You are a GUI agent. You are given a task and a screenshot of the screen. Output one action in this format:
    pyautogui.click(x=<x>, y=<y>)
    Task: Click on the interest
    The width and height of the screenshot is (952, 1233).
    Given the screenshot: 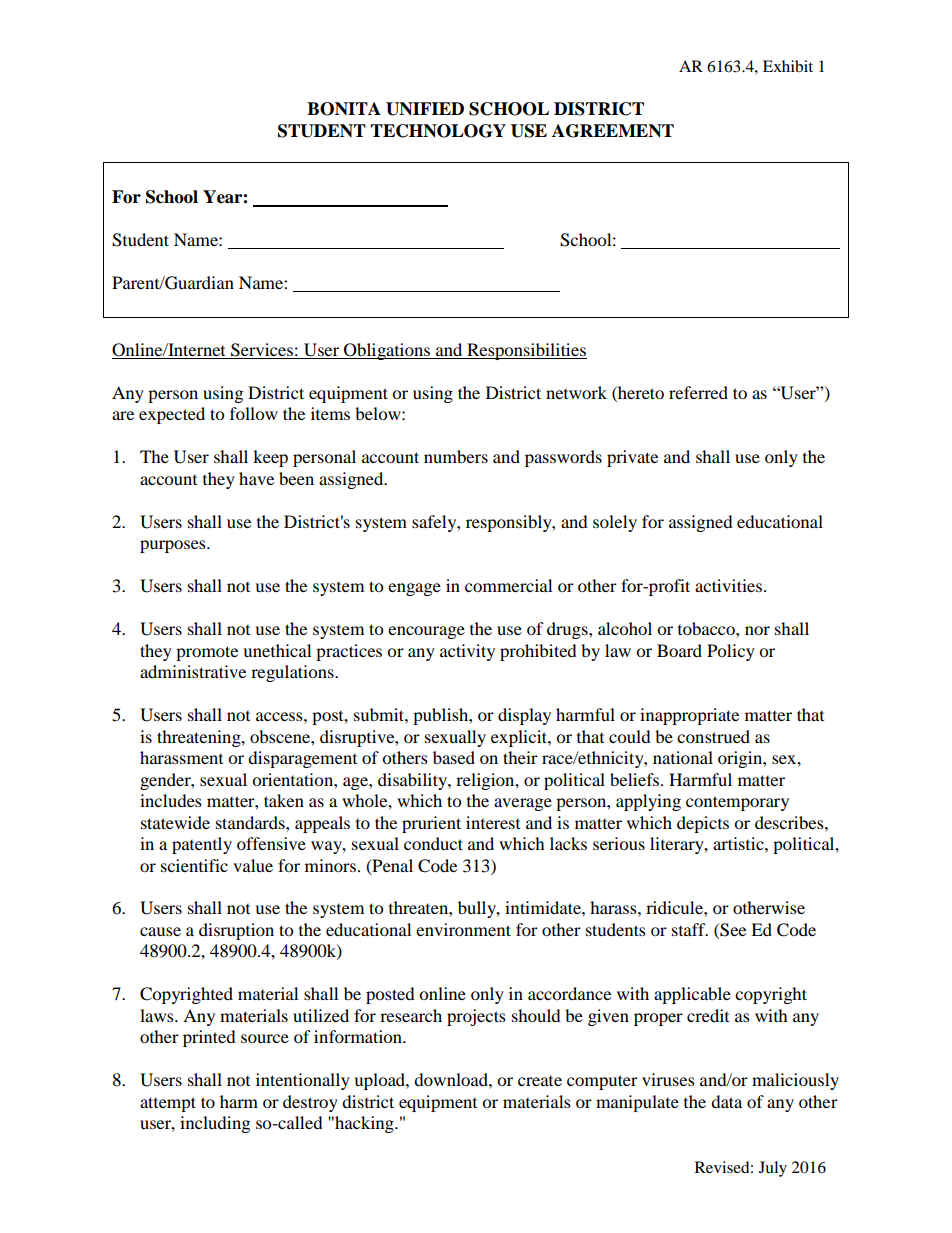 What is the action you would take?
    pyautogui.click(x=493, y=822)
